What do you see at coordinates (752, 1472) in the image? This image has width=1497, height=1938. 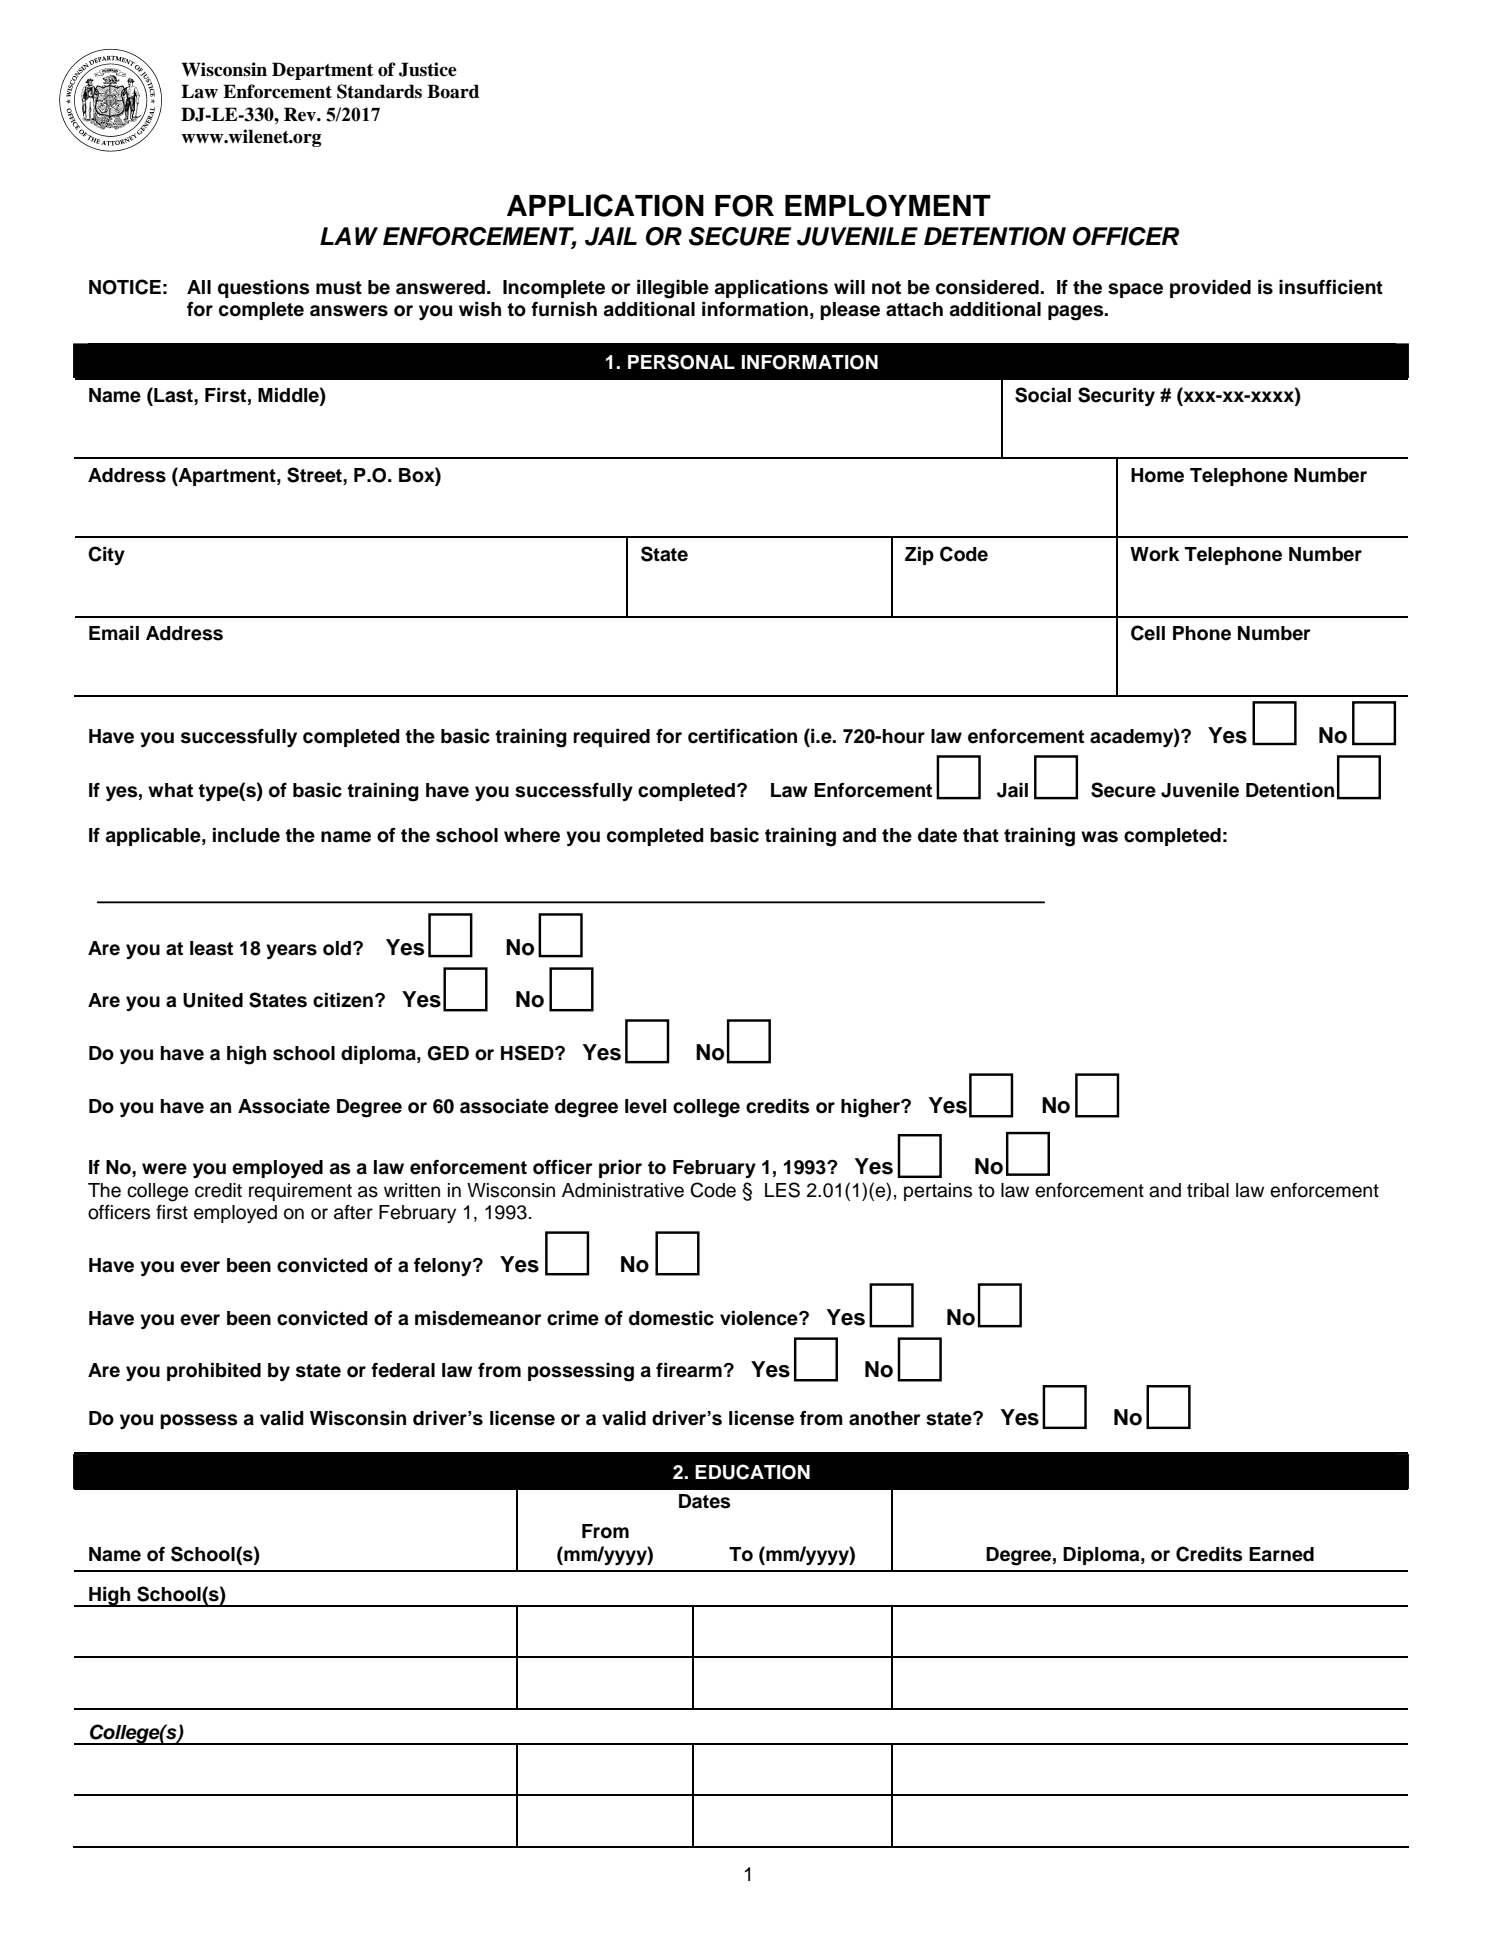 I see `EDUCATION` at bounding box center [752, 1472].
